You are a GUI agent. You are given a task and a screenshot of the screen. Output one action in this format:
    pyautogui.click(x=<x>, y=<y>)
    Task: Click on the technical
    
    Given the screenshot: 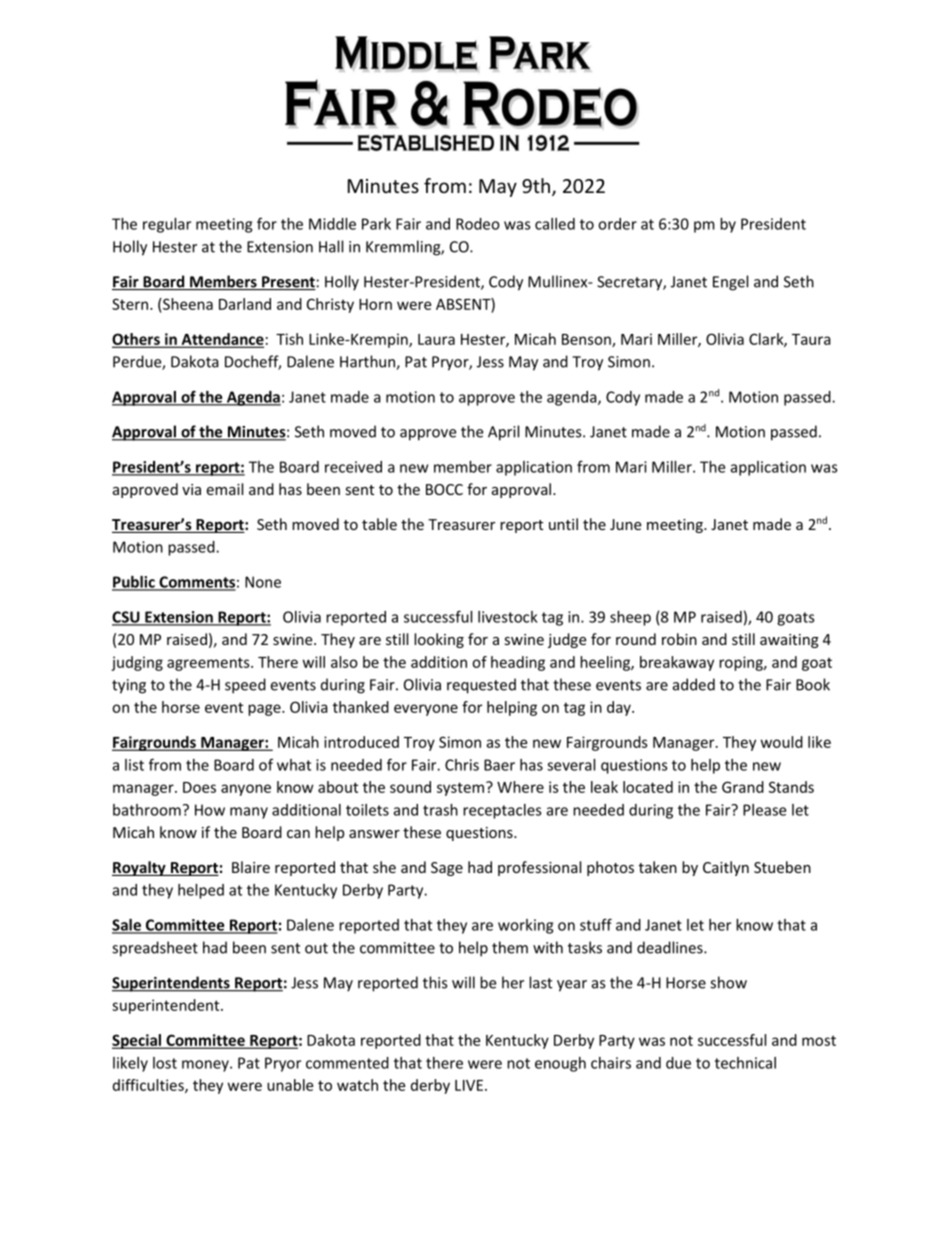 What is the action you would take?
    pyautogui.click(x=745, y=1063)
